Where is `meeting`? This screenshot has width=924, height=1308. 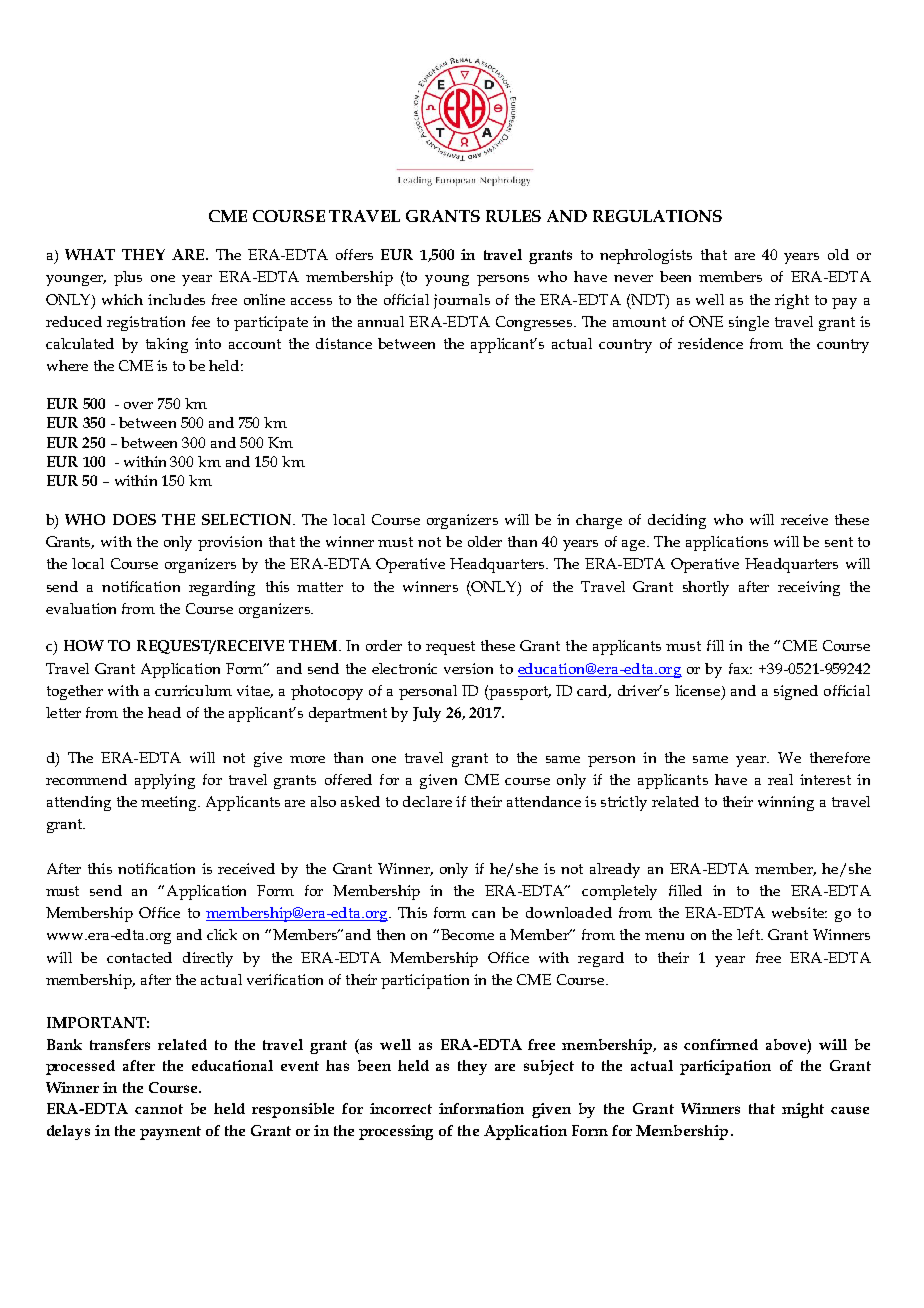 meeting is located at coordinates (170, 803).
